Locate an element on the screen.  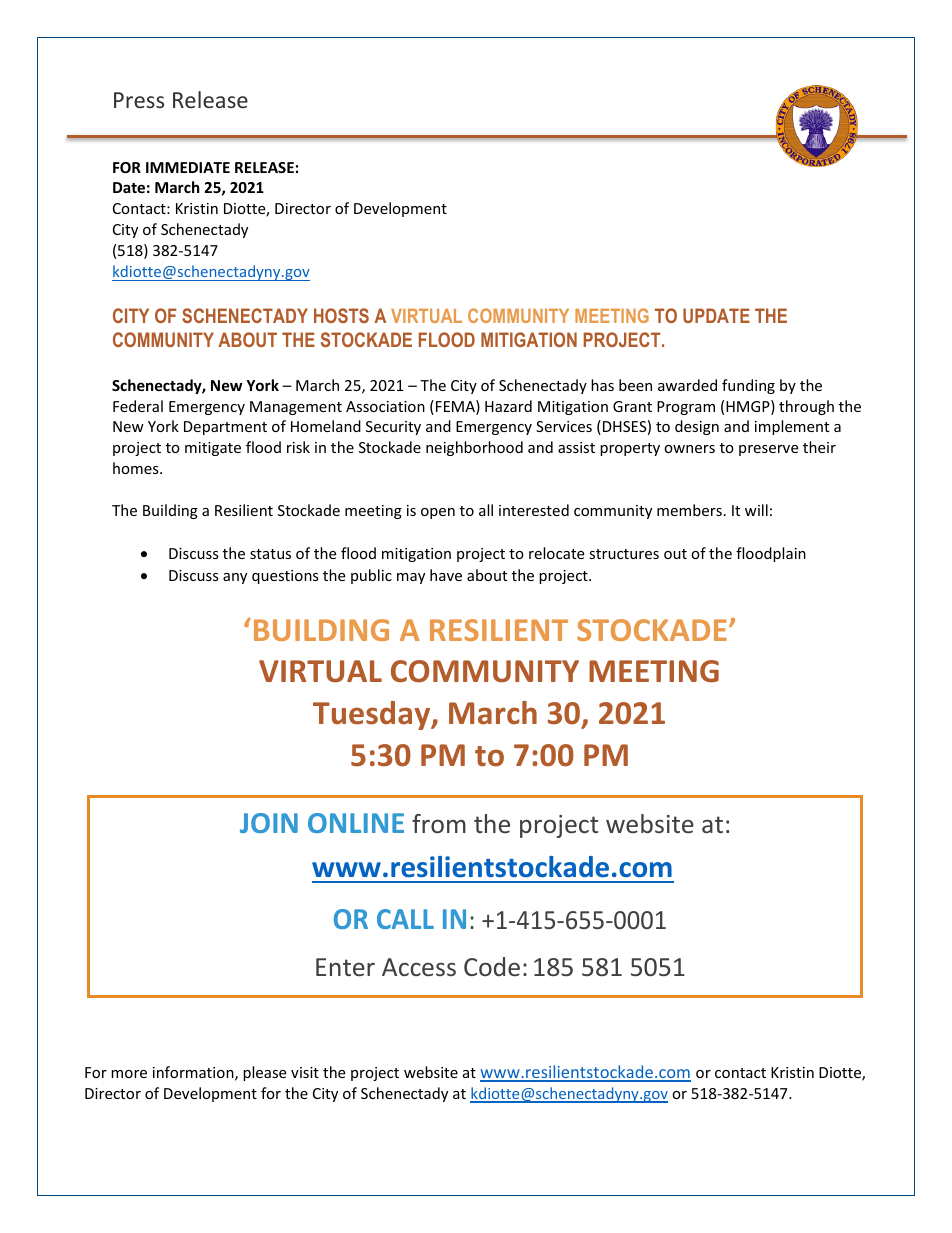
will is located at coordinates (756, 510).
